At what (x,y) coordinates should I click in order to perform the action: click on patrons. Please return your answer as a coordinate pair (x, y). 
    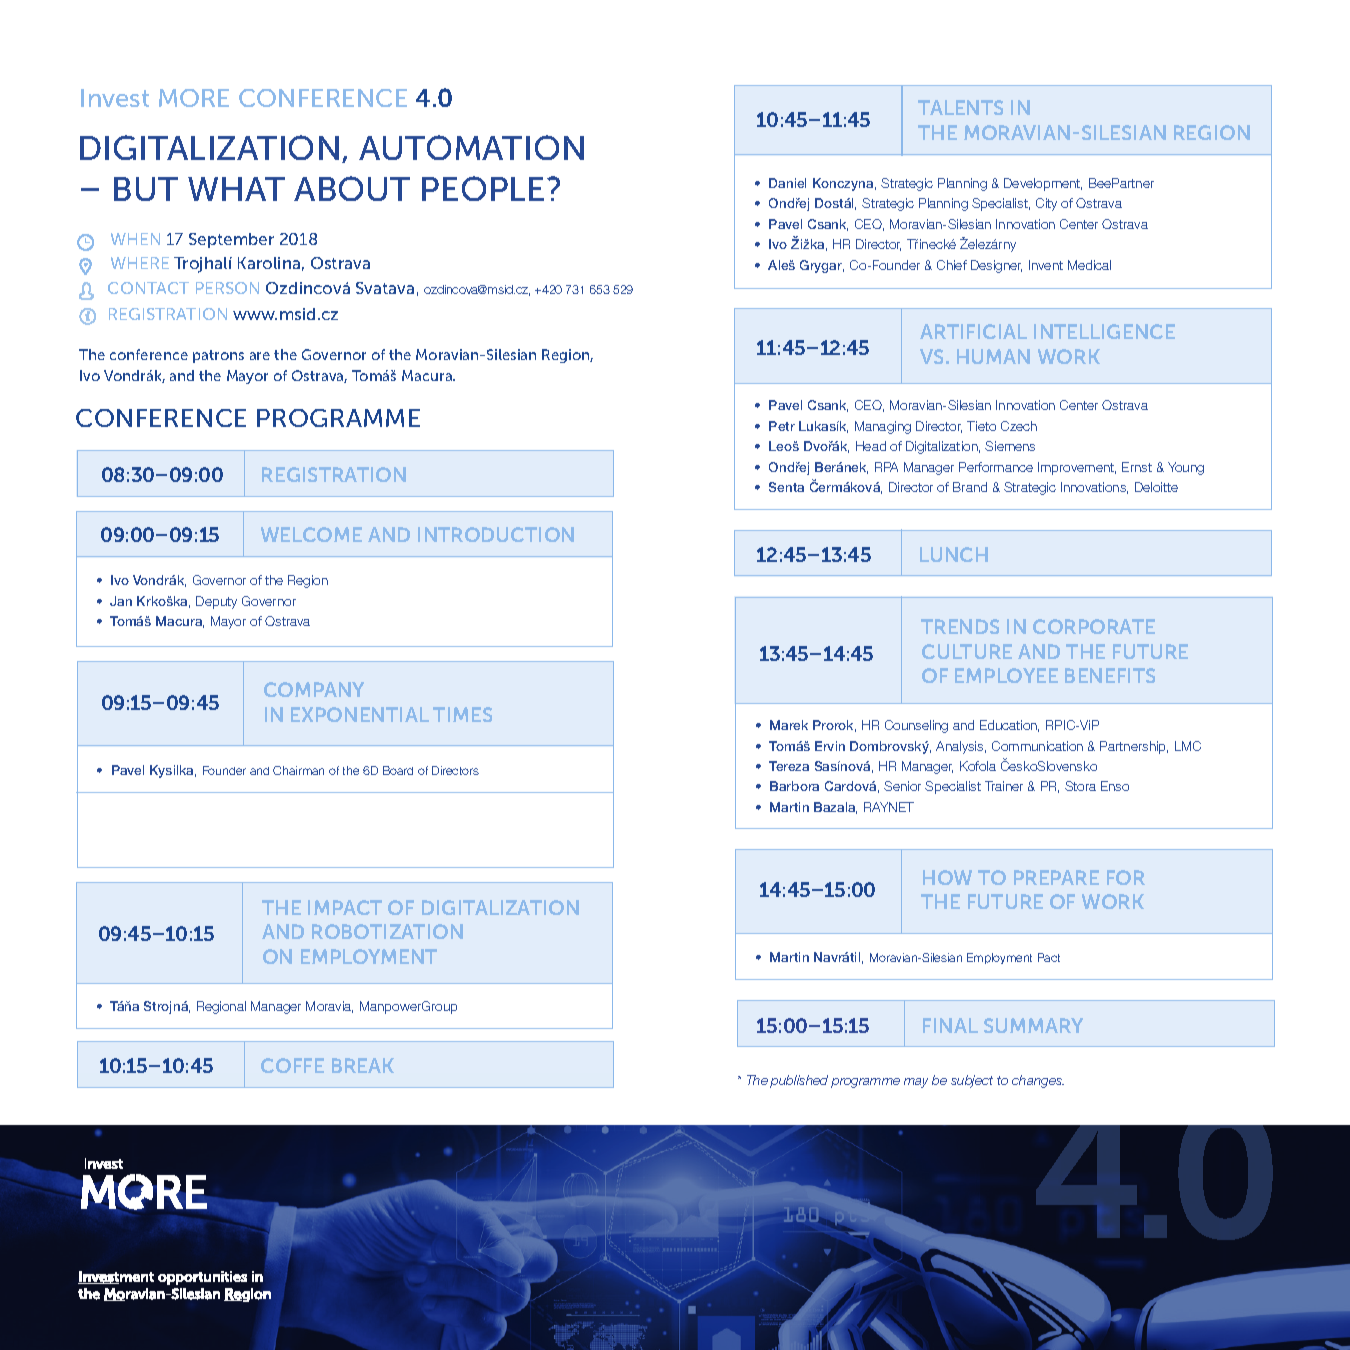
    Looking at the image, I should click on (218, 356).
